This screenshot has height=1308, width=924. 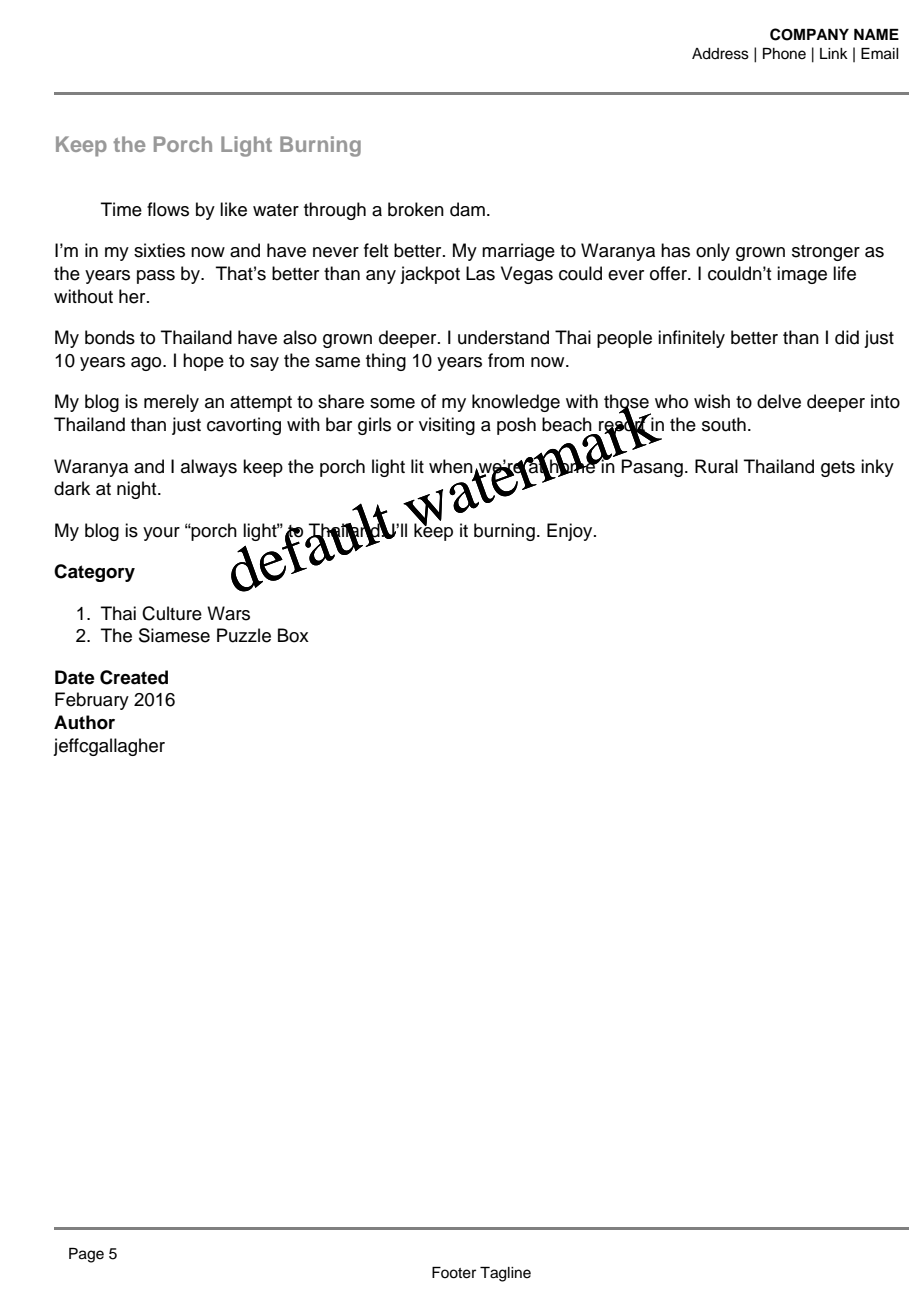 I want to click on flows, so click(x=168, y=209).
